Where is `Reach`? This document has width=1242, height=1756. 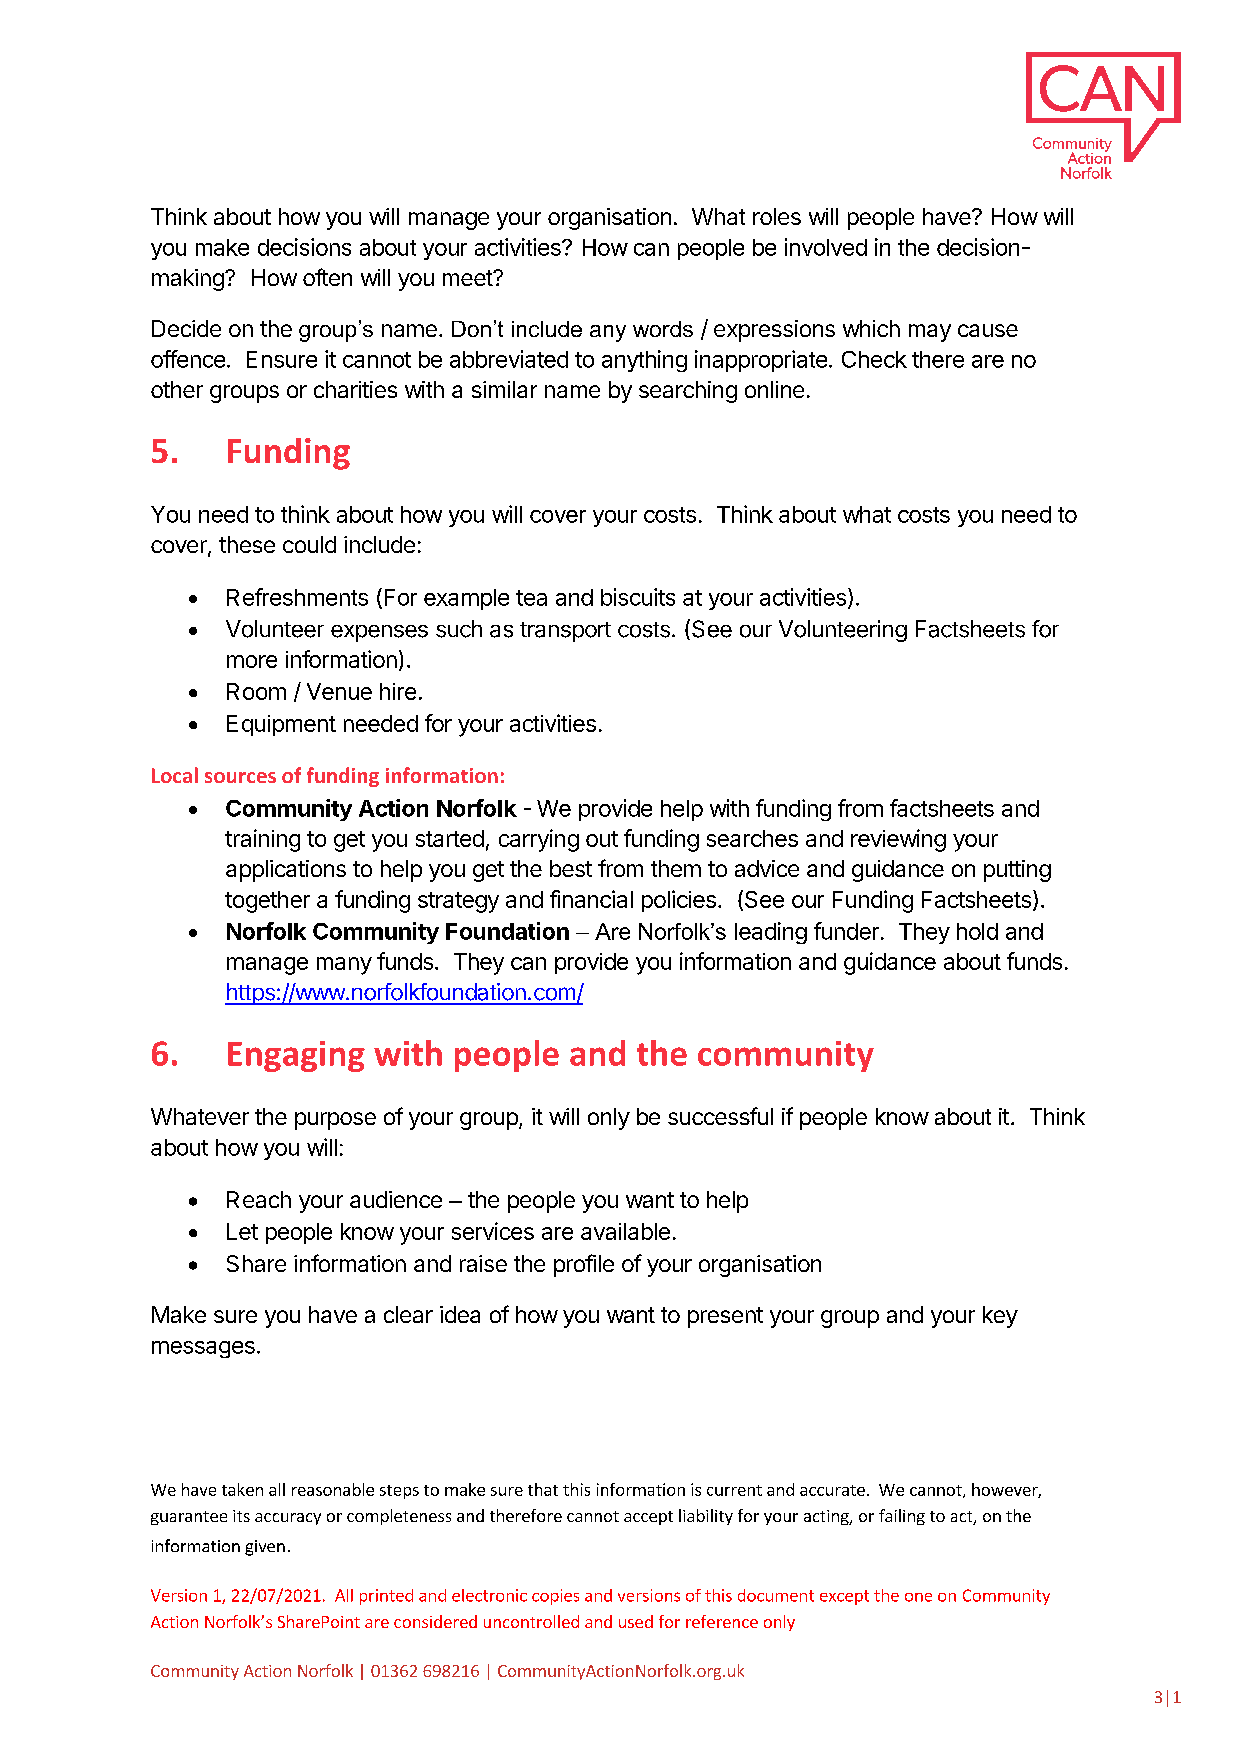
Reach is located at coordinates (259, 1199).
